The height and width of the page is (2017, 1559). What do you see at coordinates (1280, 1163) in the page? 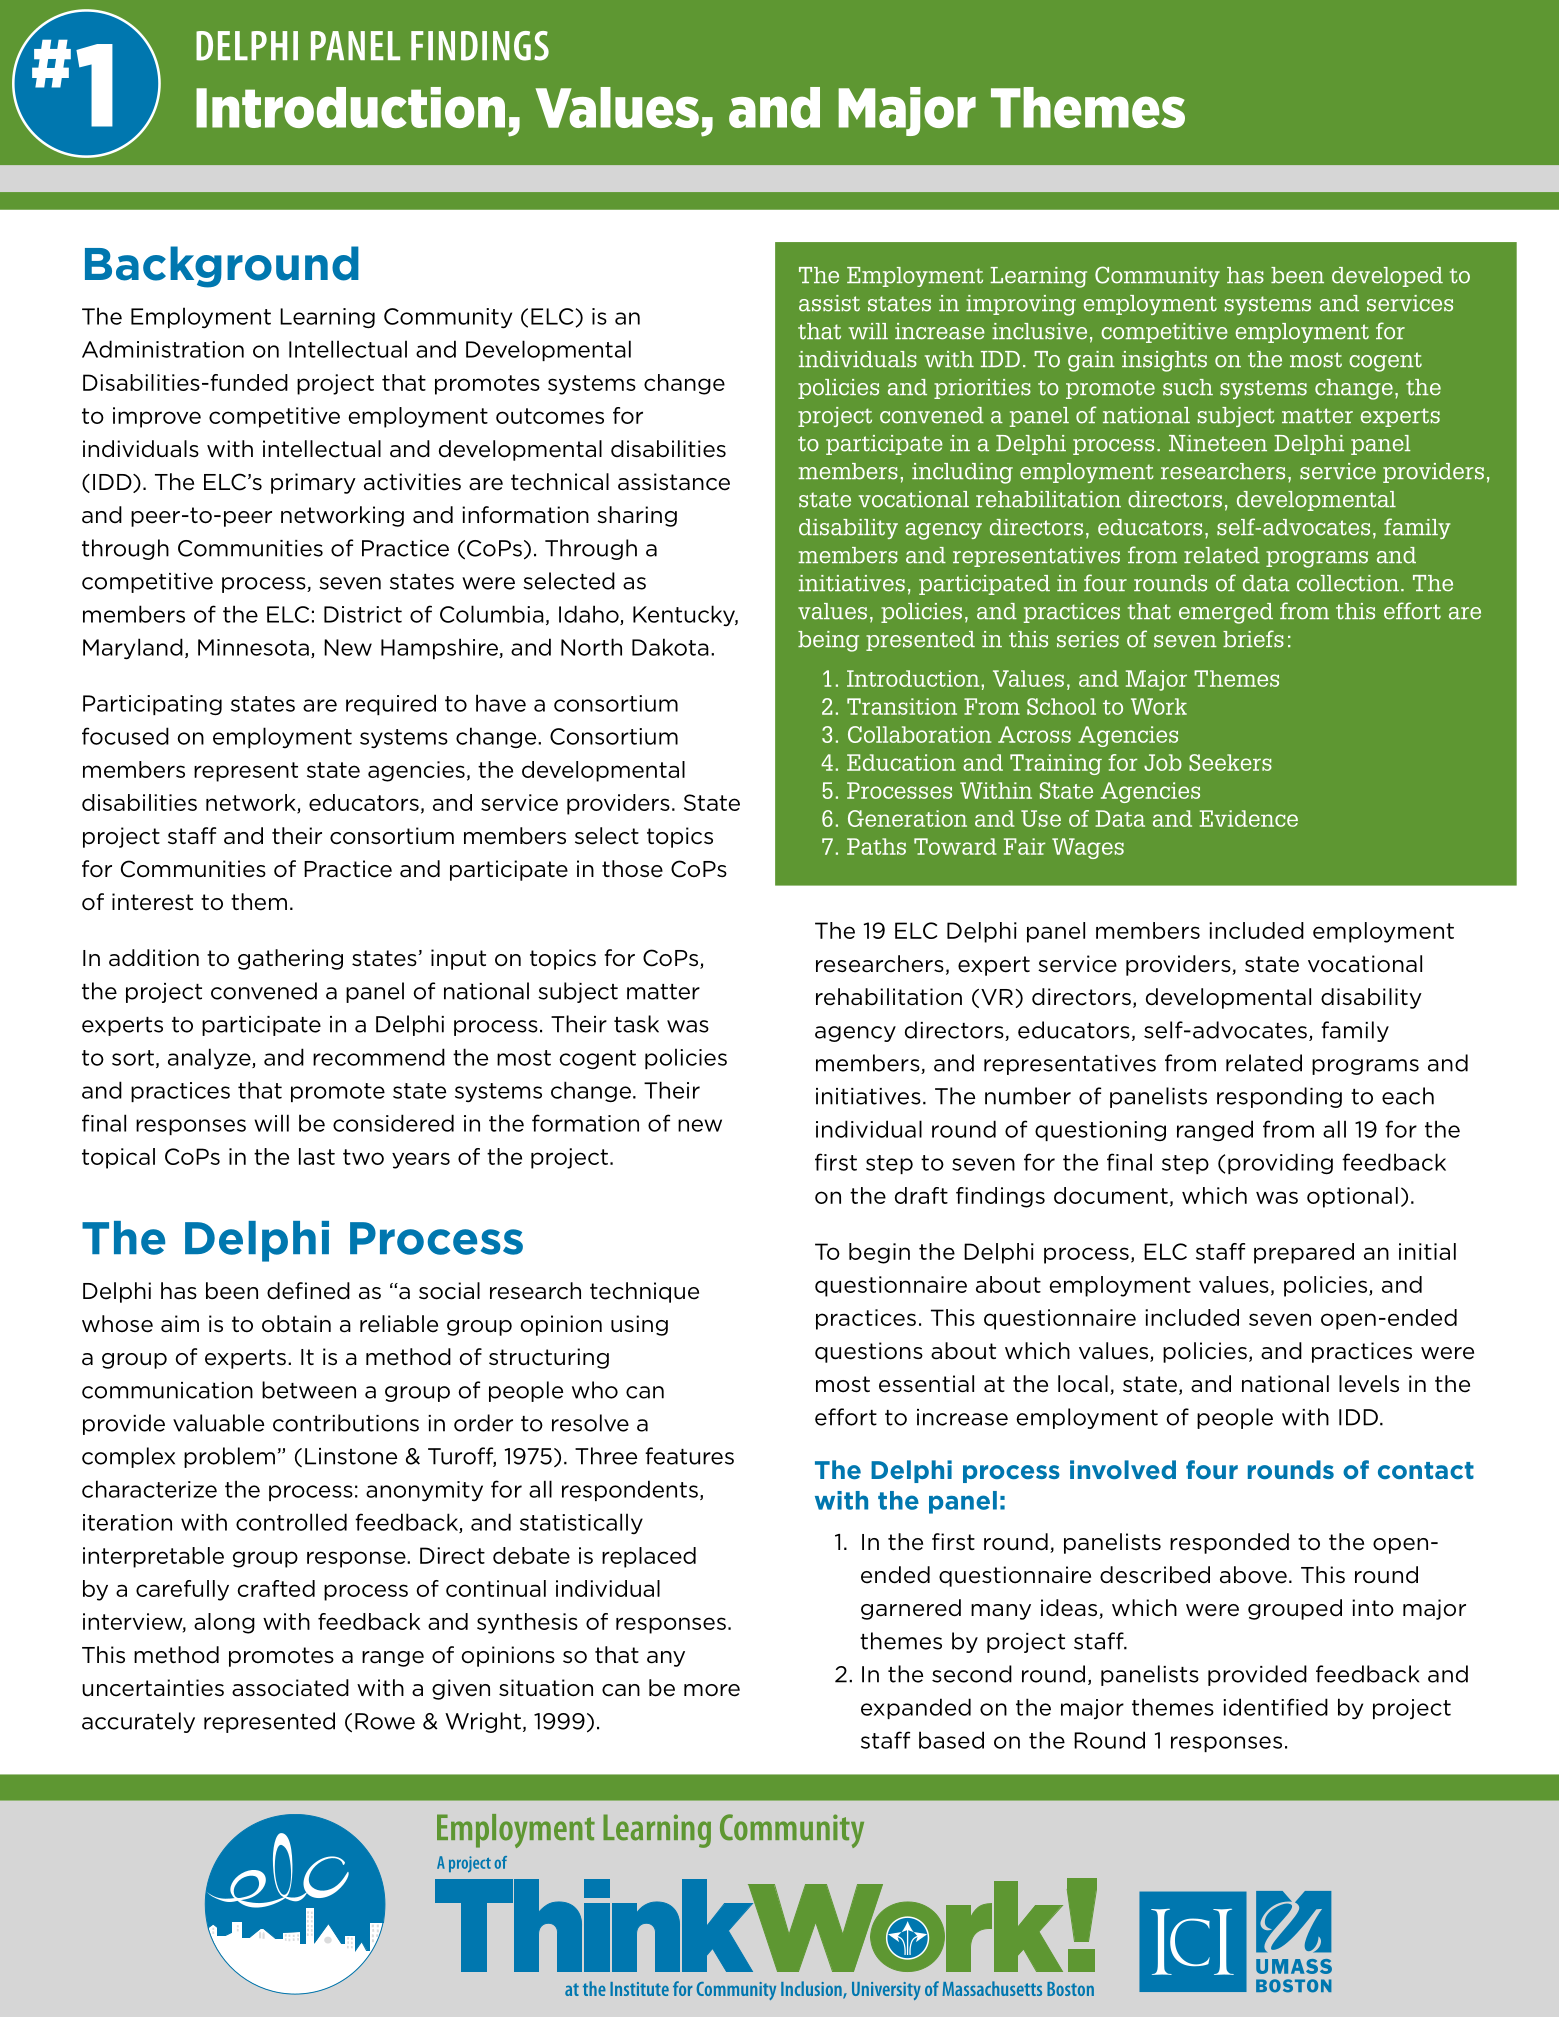
I see `providing` at bounding box center [1280, 1163].
